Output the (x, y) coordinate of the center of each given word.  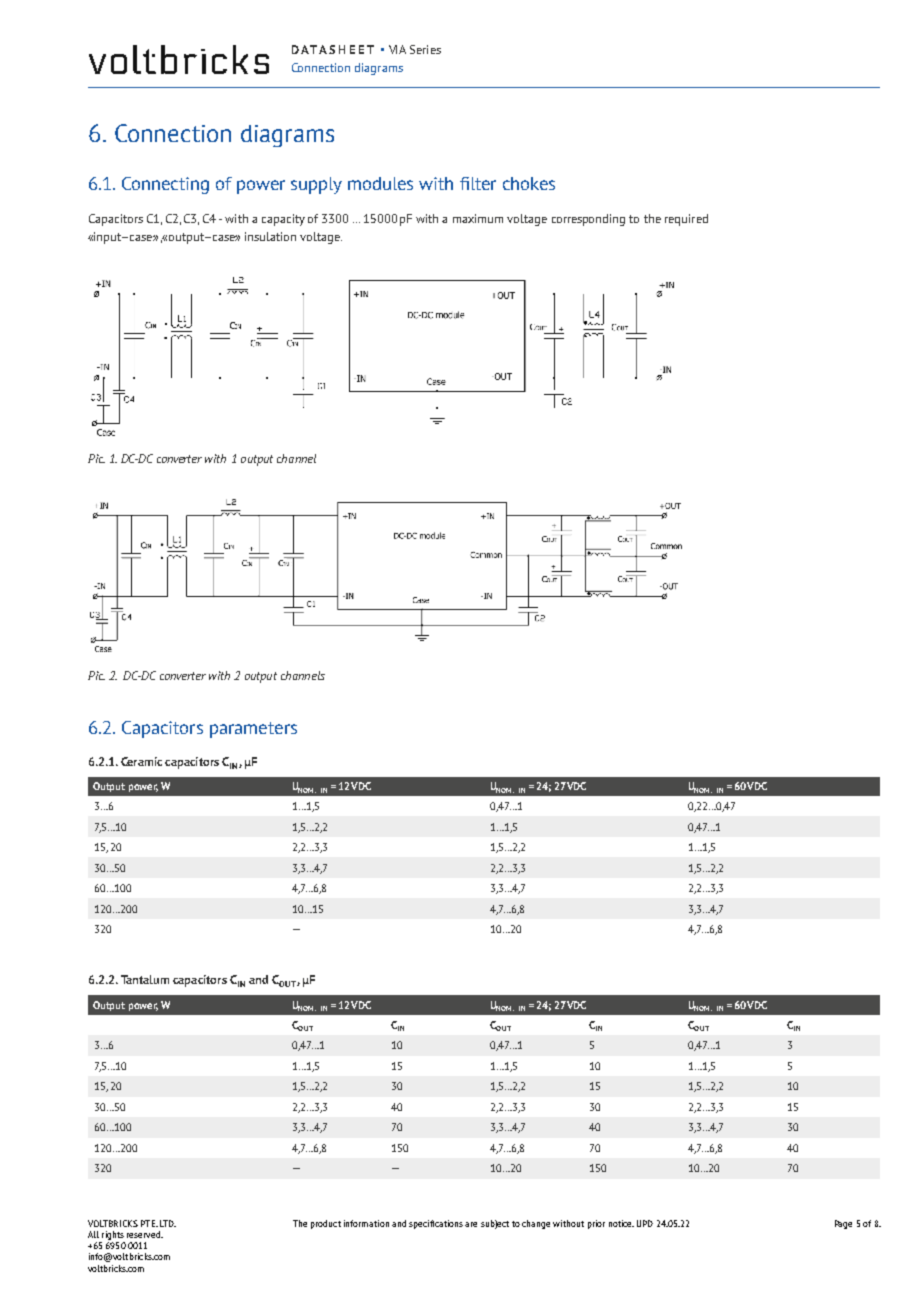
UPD (645, 1223)
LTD (168, 1223)
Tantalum (145, 979)
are (471, 1224)
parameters (253, 730)
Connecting (165, 185)
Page (843, 1224)
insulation (270, 236)
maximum (478, 218)
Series (425, 49)
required (686, 220)
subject (495, 1224)
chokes (529, 183)
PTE (149, 1223)
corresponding (588, 220)
